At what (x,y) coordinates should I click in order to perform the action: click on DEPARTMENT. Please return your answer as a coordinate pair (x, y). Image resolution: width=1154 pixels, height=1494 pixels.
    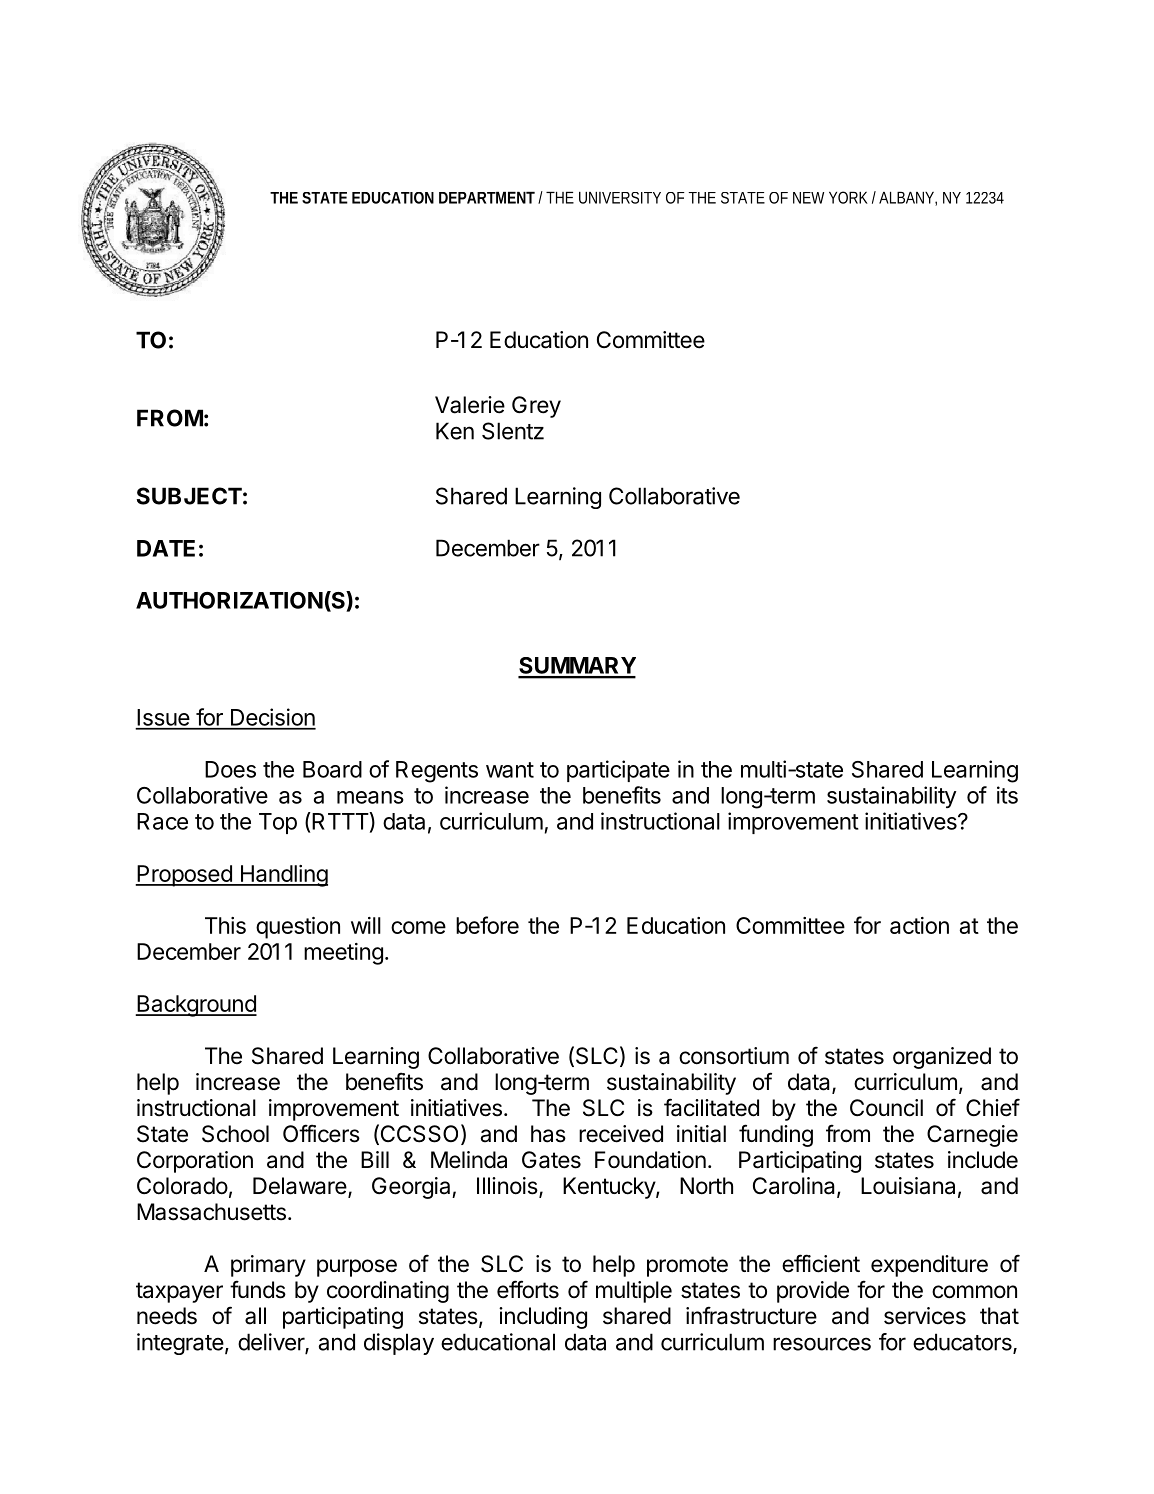
    Looking at the image, I should click on (487, 198).
